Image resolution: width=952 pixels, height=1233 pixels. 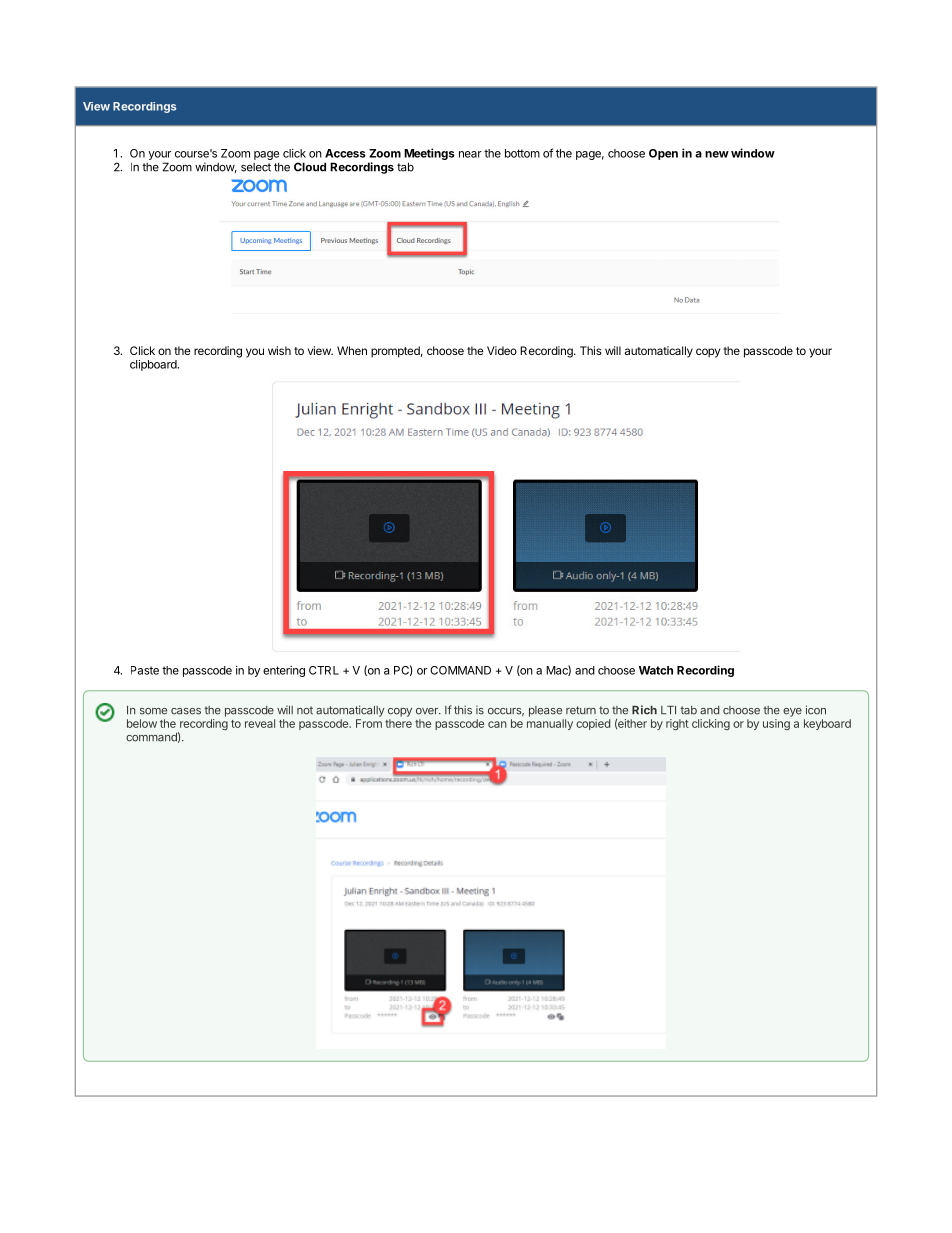 I want to click on When, so click(x=352, y=350).
